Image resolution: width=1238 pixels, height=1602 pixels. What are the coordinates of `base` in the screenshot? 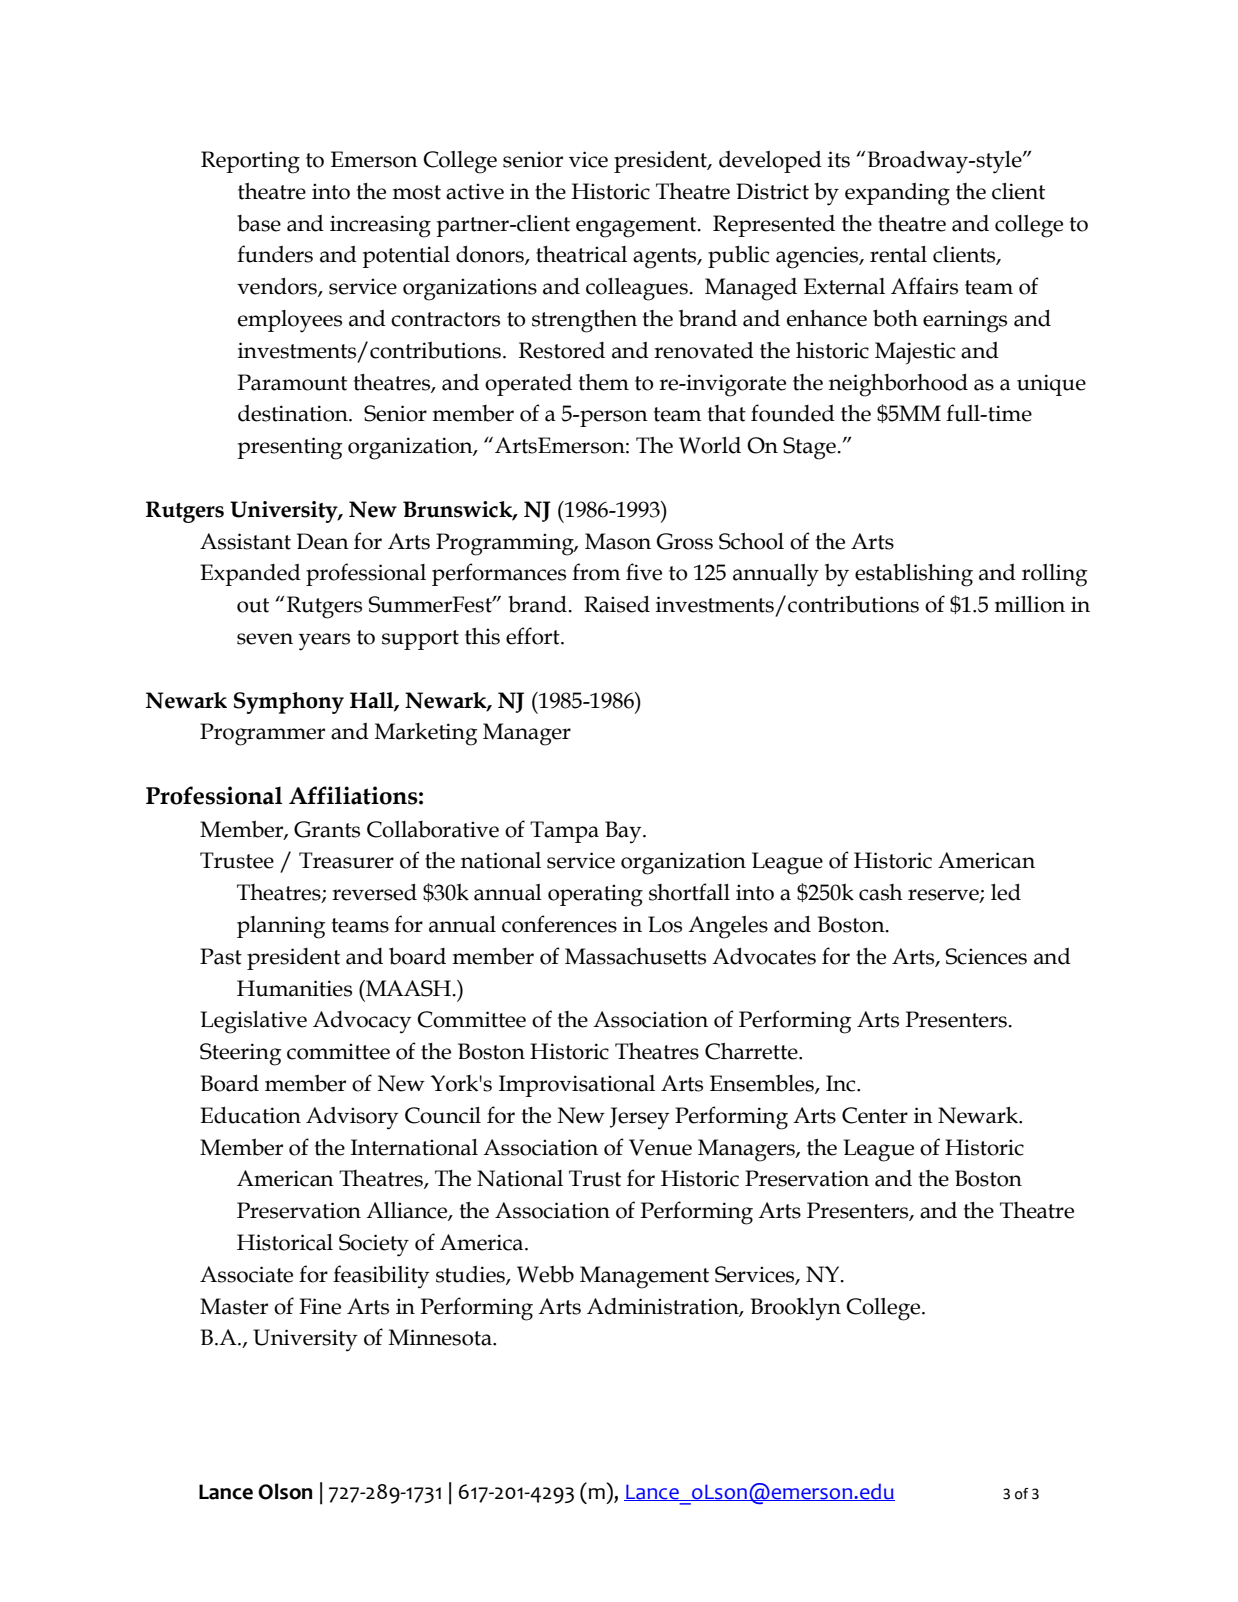 It's located at (259, 223).
